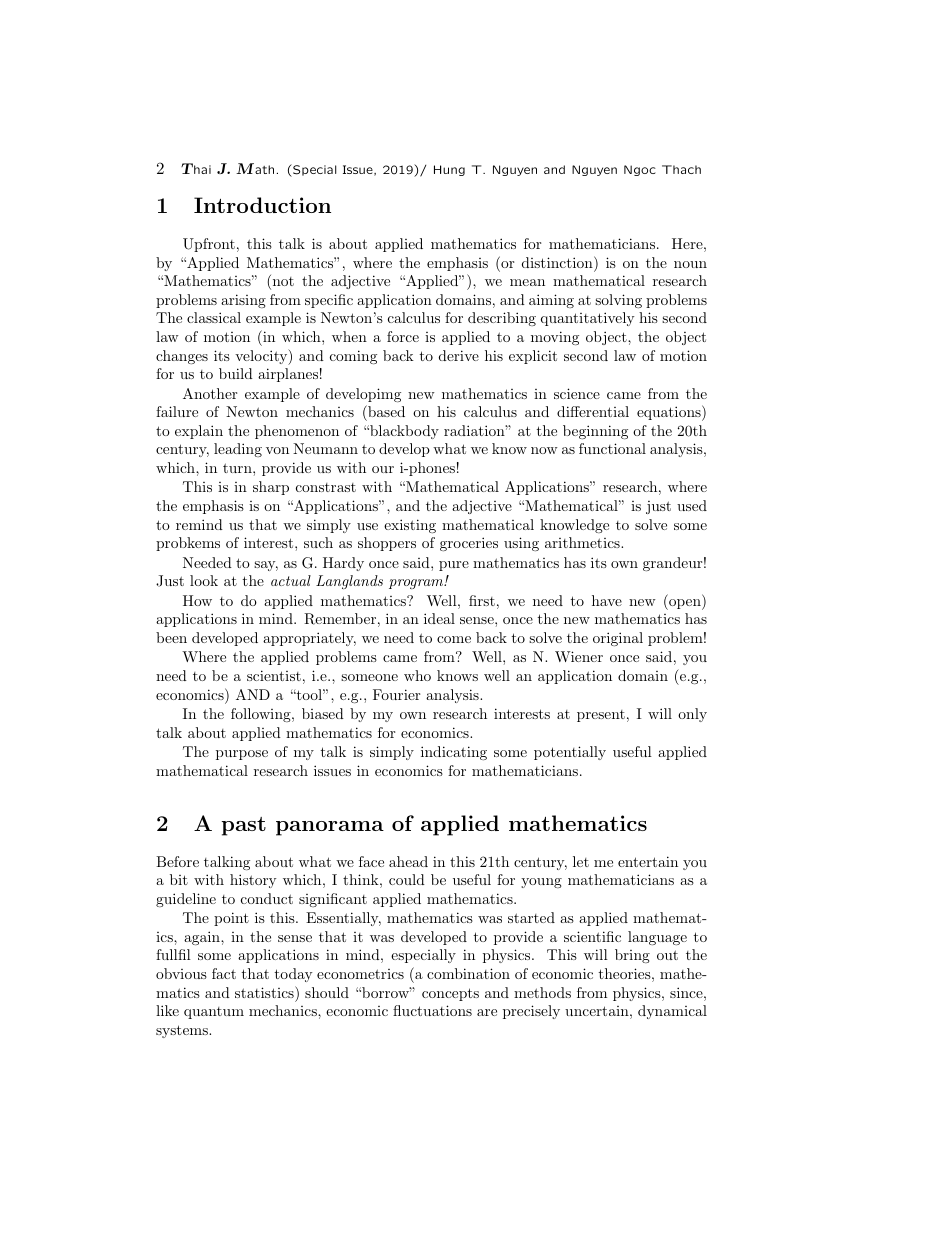 Image resolution: width=952 pixels, height=1233 pixels. I want to click on Introduction, so click(262, 205).
